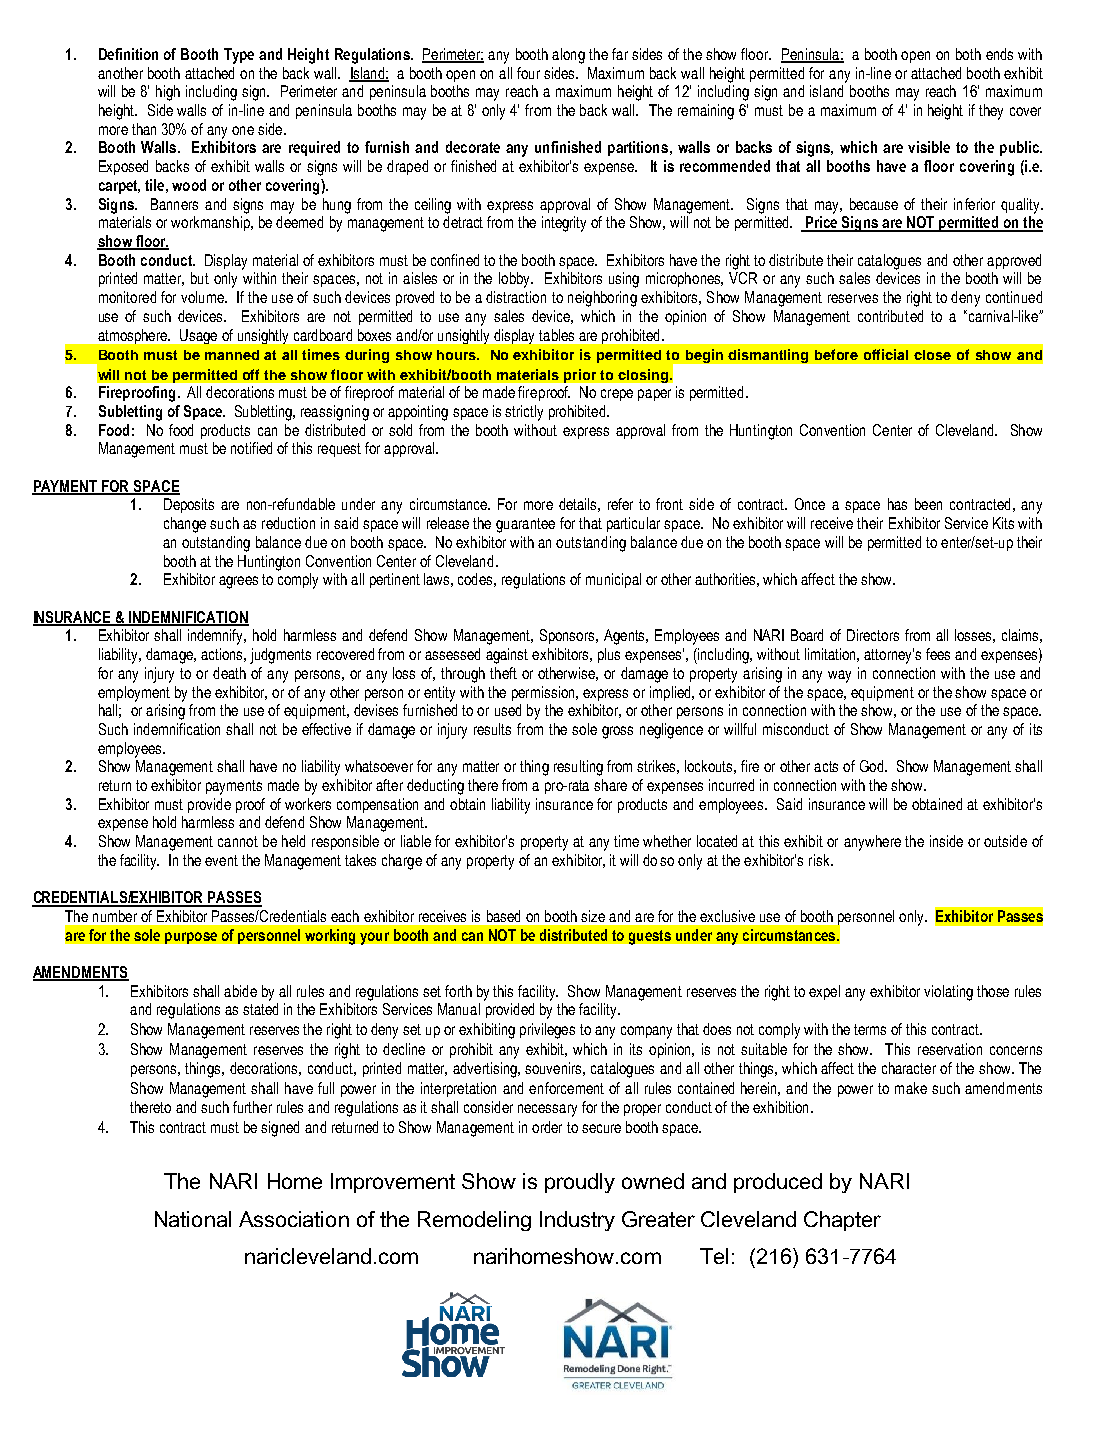 The width and height of the document is (1108, 1434). Describe the element at coordinates (948, 993) in the document. I see `violating` at that location.
